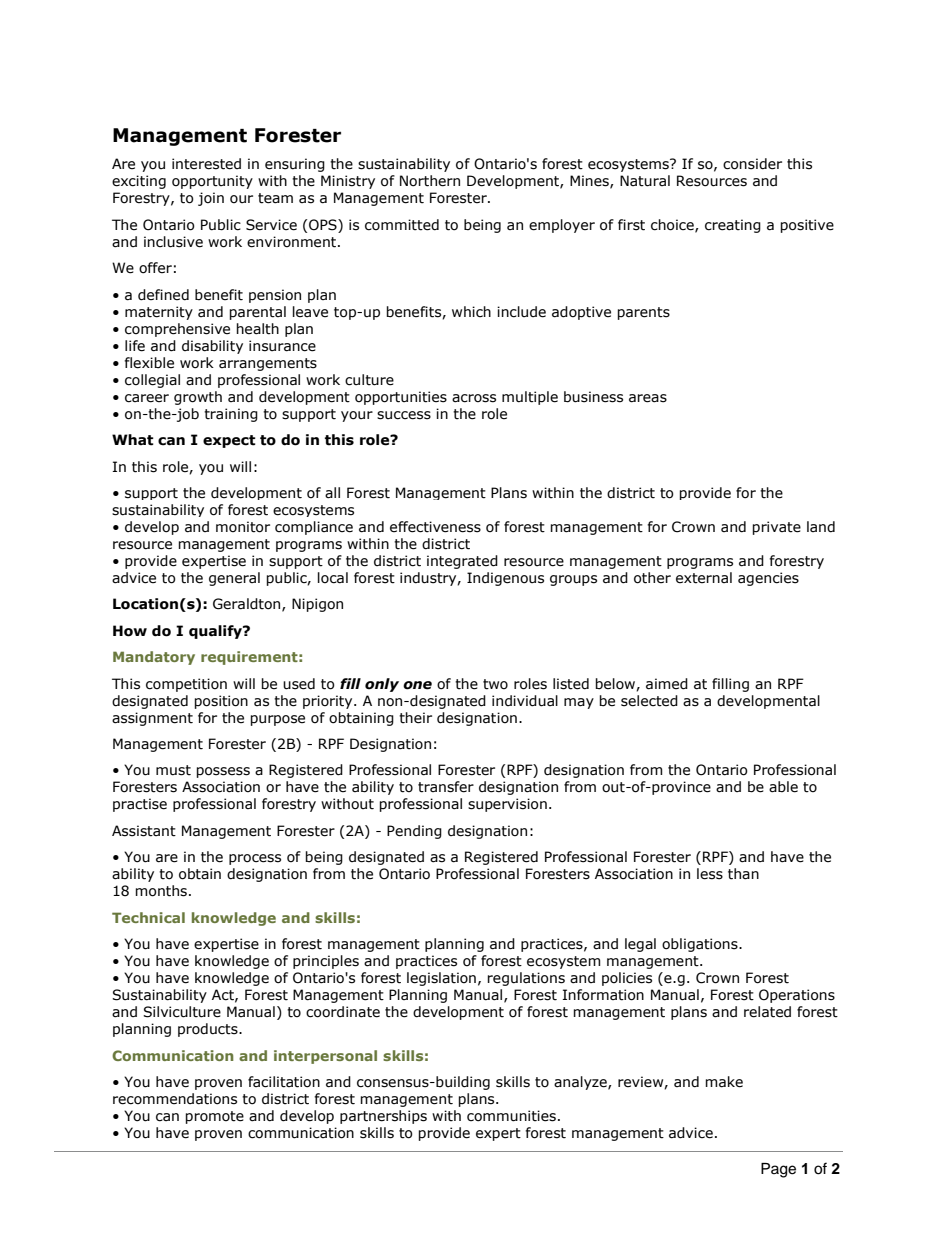  Describe the element at coordinates (186, 685) in the page. I see `competition` at that location.
